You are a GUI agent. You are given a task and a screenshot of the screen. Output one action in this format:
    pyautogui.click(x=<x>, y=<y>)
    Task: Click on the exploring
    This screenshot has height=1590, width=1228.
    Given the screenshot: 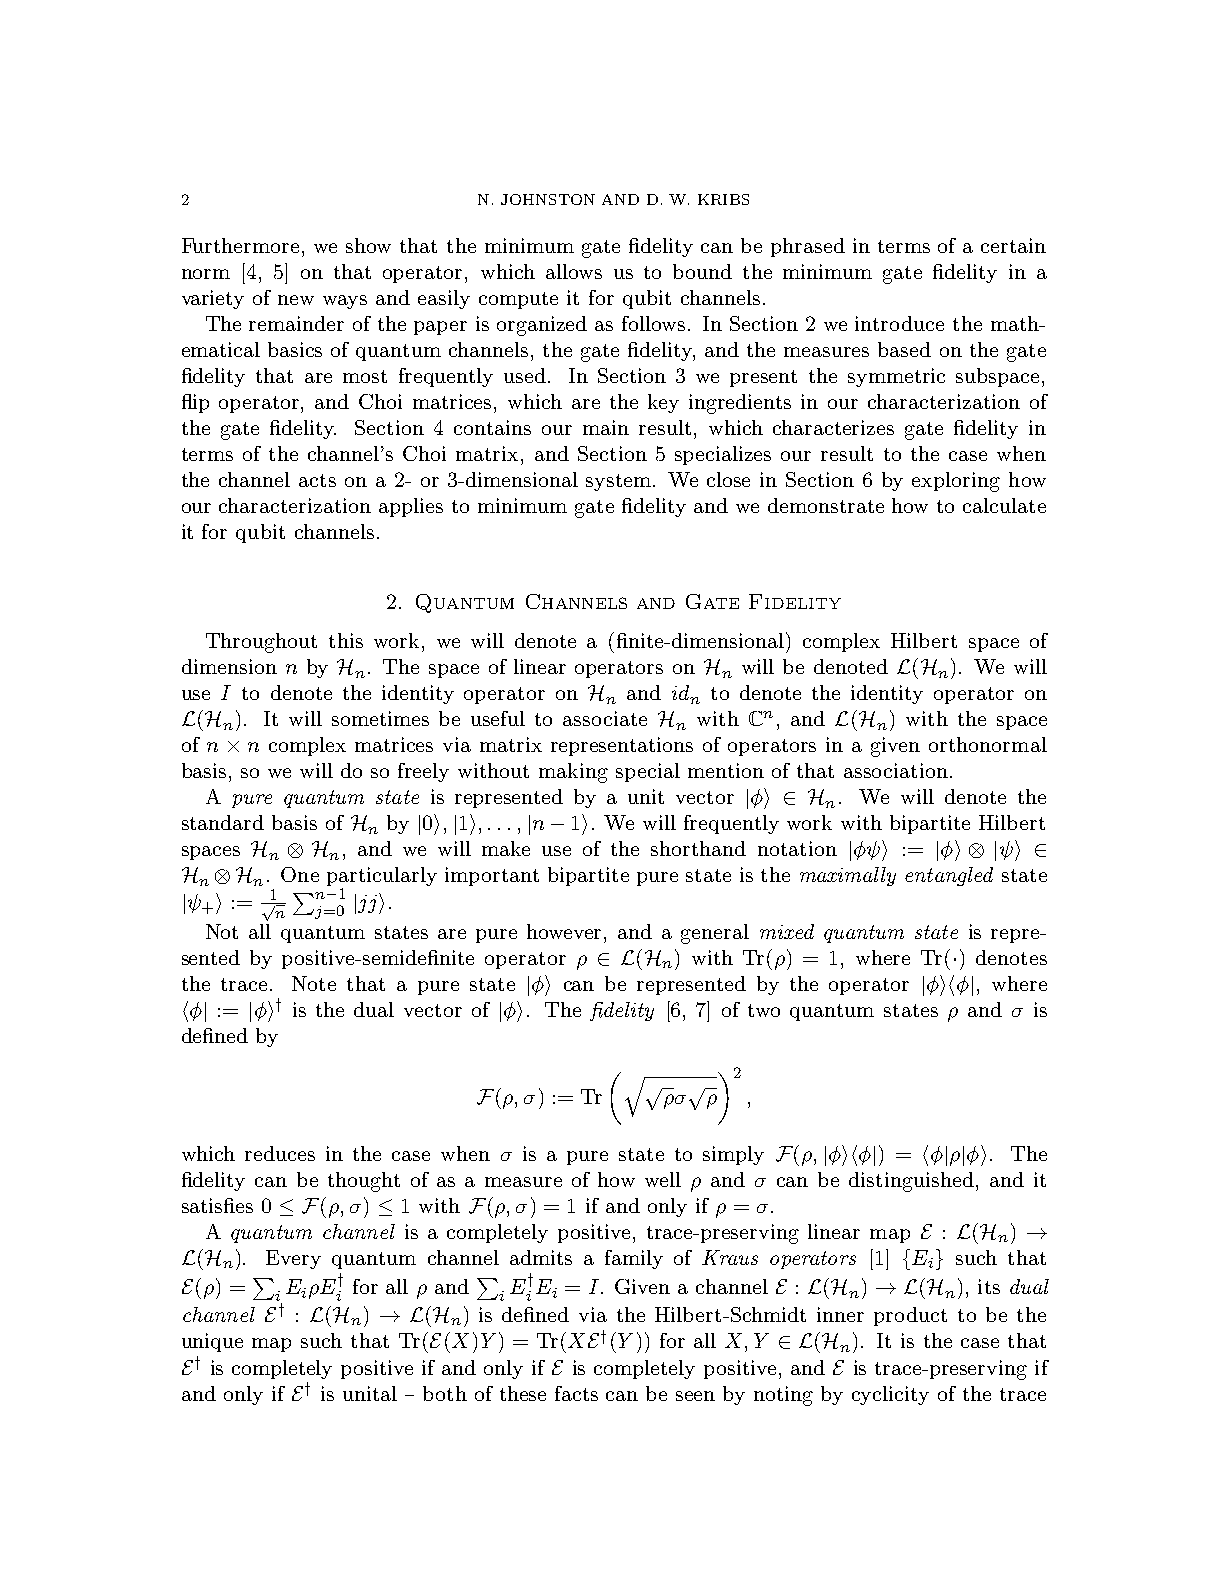 What is the action you would take?
    pyautogui.click(x=956, y=482)
